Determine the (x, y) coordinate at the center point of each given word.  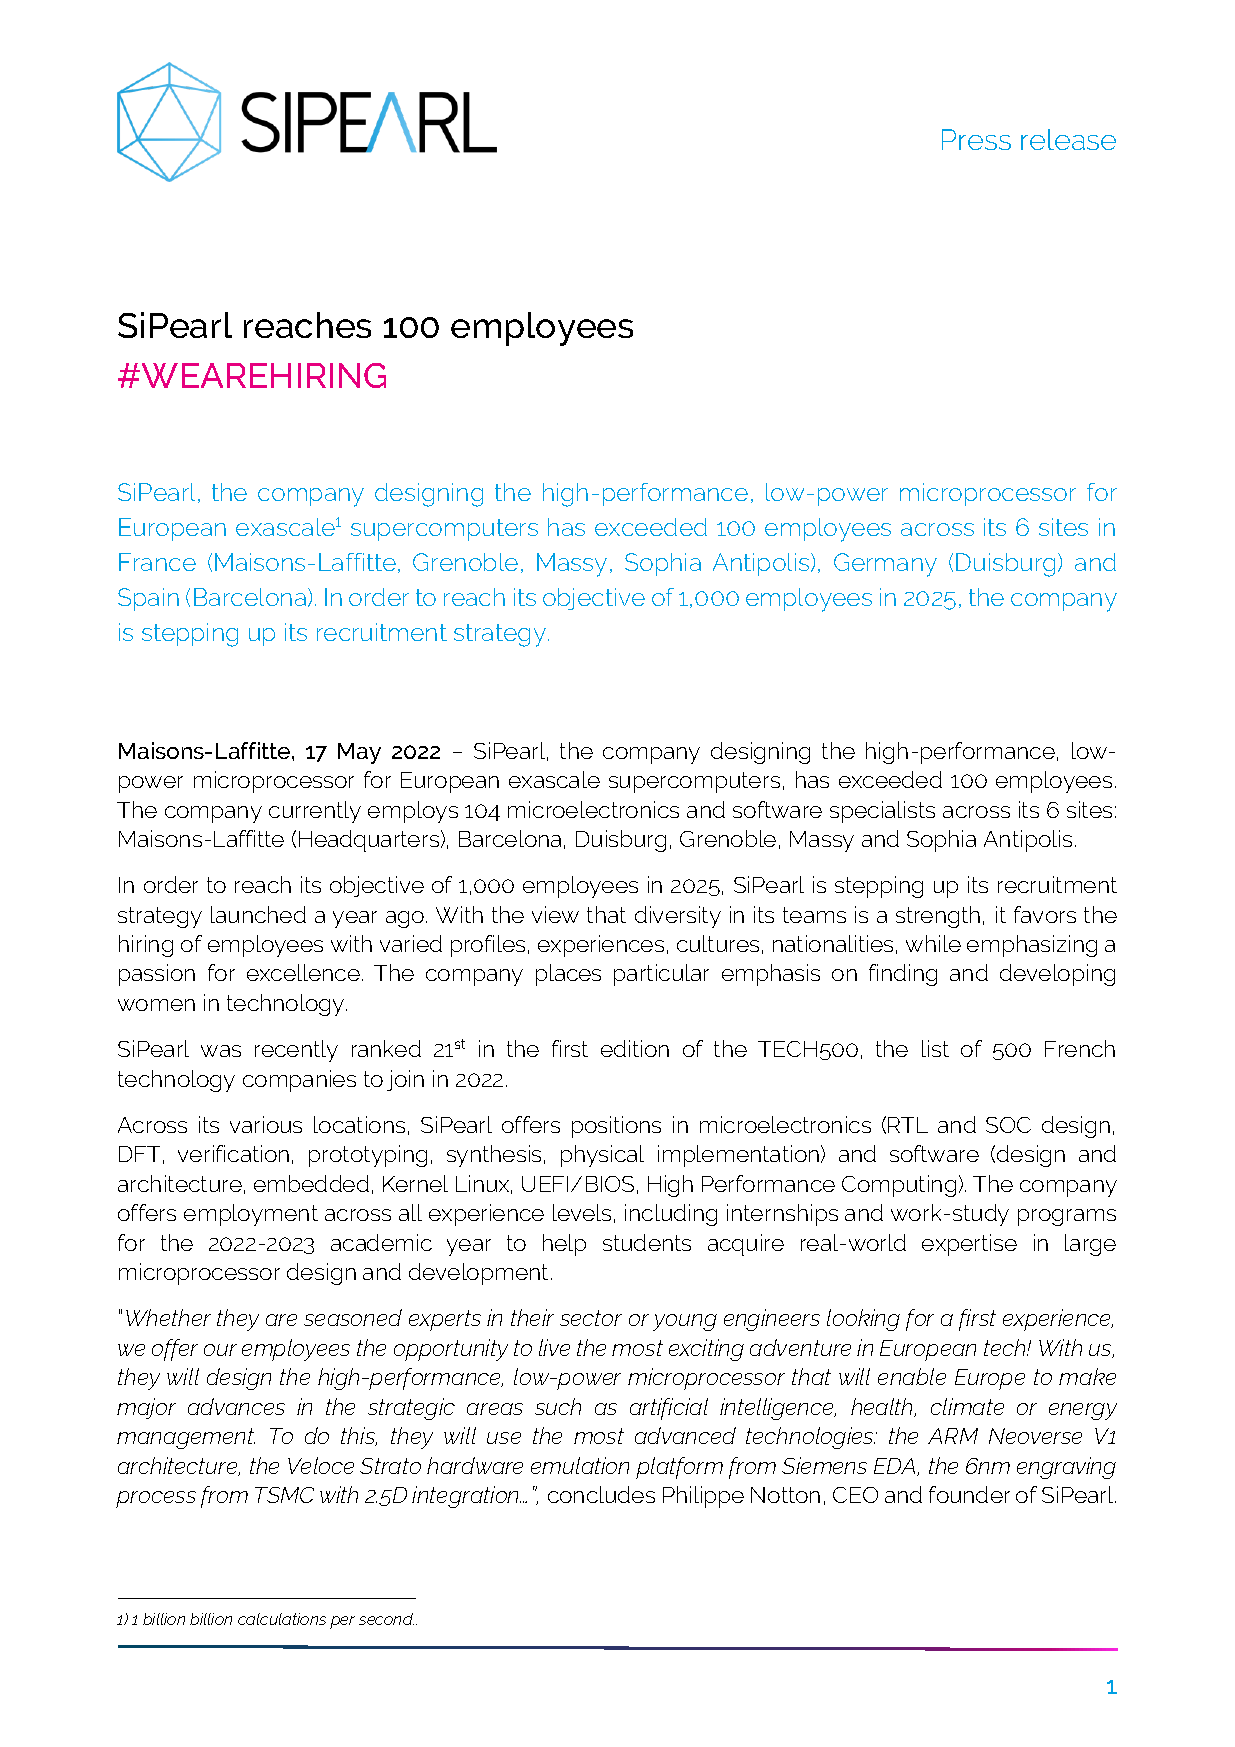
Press (976, 139)
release (1068, 139)
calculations (282, 1619)
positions (616, 1127)
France (157, 562)
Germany (885, 565)
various (266, 1124)
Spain (148, 599)
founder (969, 1494)
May (359, 753)
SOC (1008, 1125)
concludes (601, 1494)
